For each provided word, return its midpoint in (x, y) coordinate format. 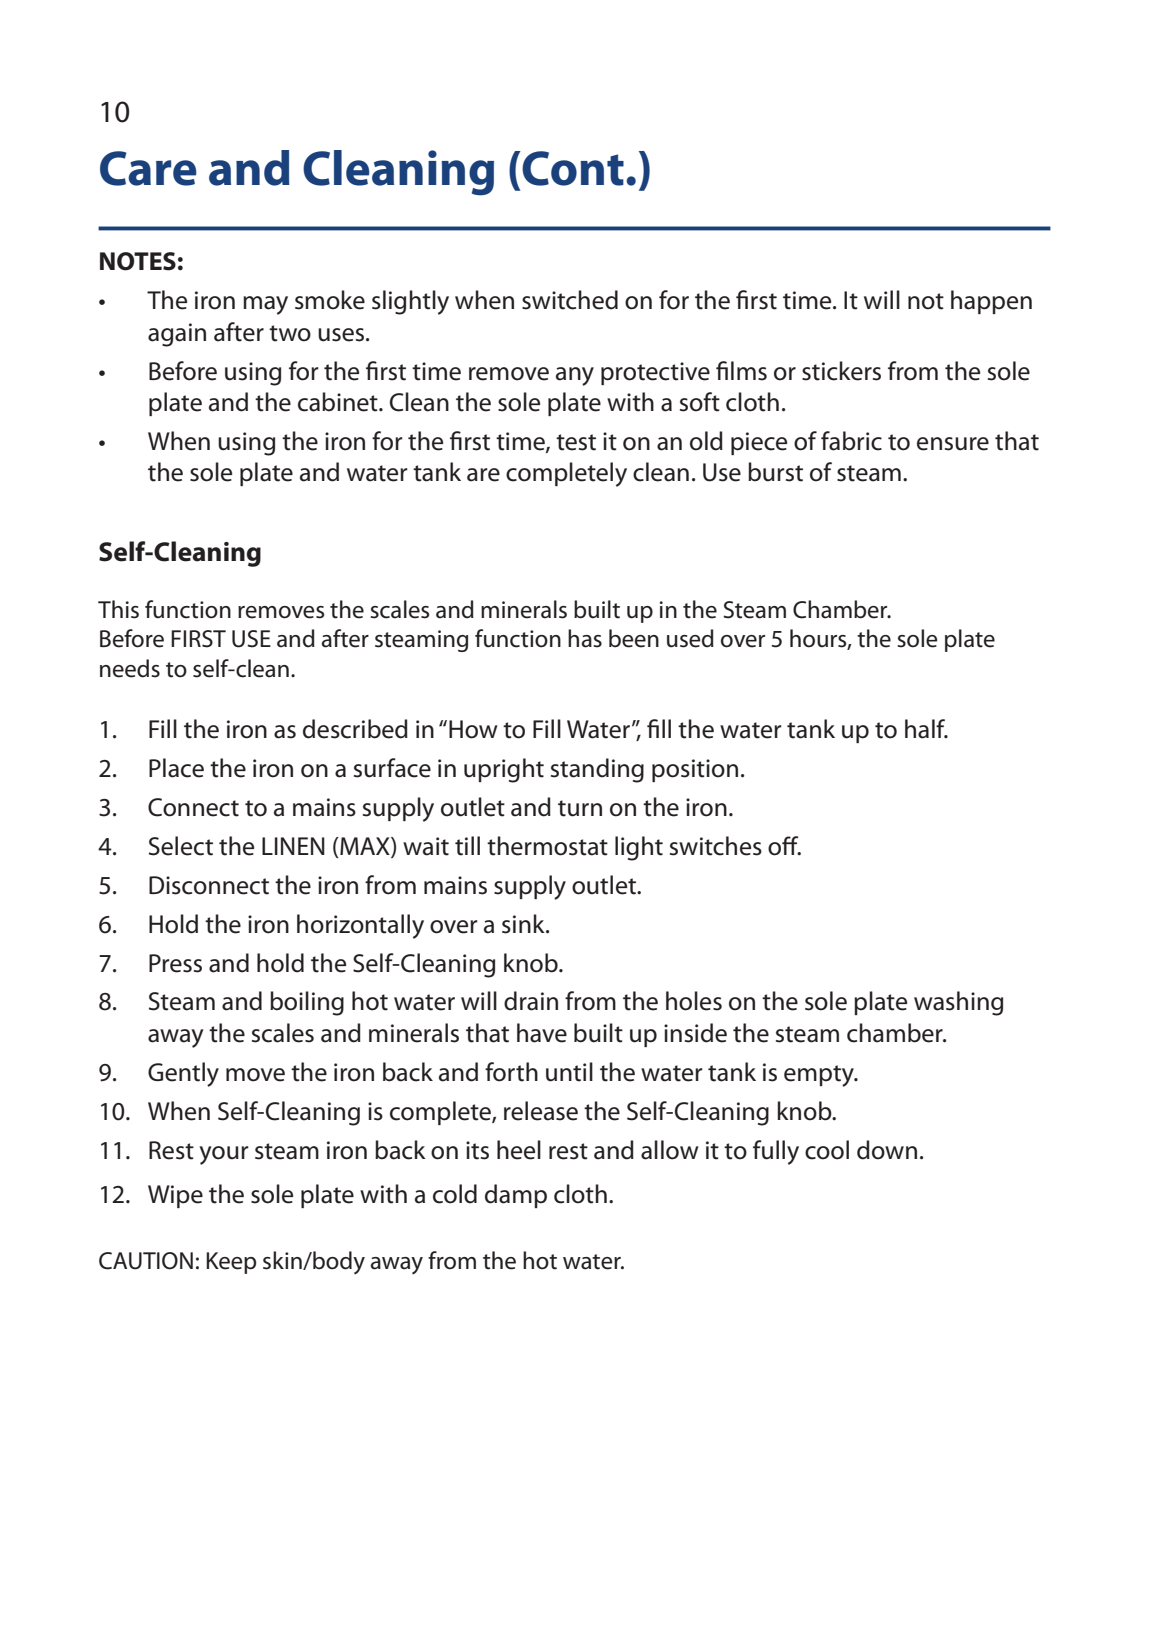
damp (516, 1196)
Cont (573, 168)
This (118, 609)
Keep (231, 1263)
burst (775, 472)
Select (181, 846)
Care (148, 168)
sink (524, 924)
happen (991, 302)
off (784, 846)
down (887, 1150)
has (585, 638)
